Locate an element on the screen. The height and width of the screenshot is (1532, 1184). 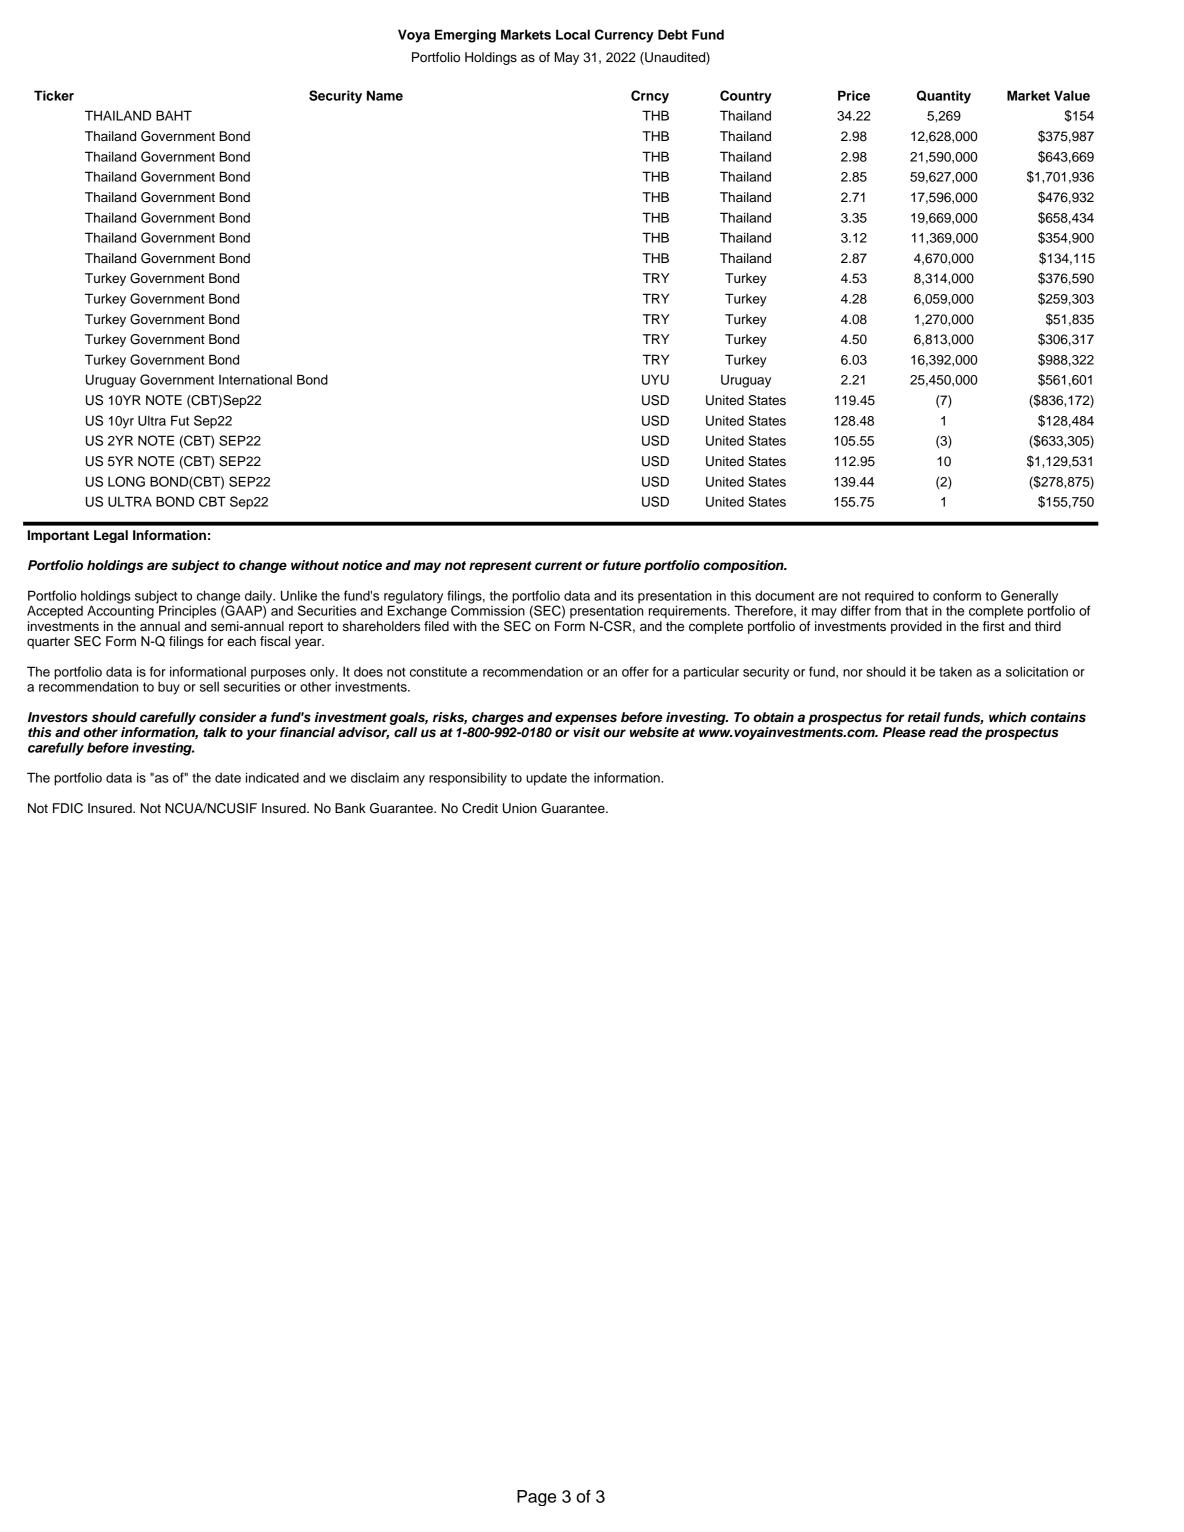
Union is located at coordinates (520, 808).
